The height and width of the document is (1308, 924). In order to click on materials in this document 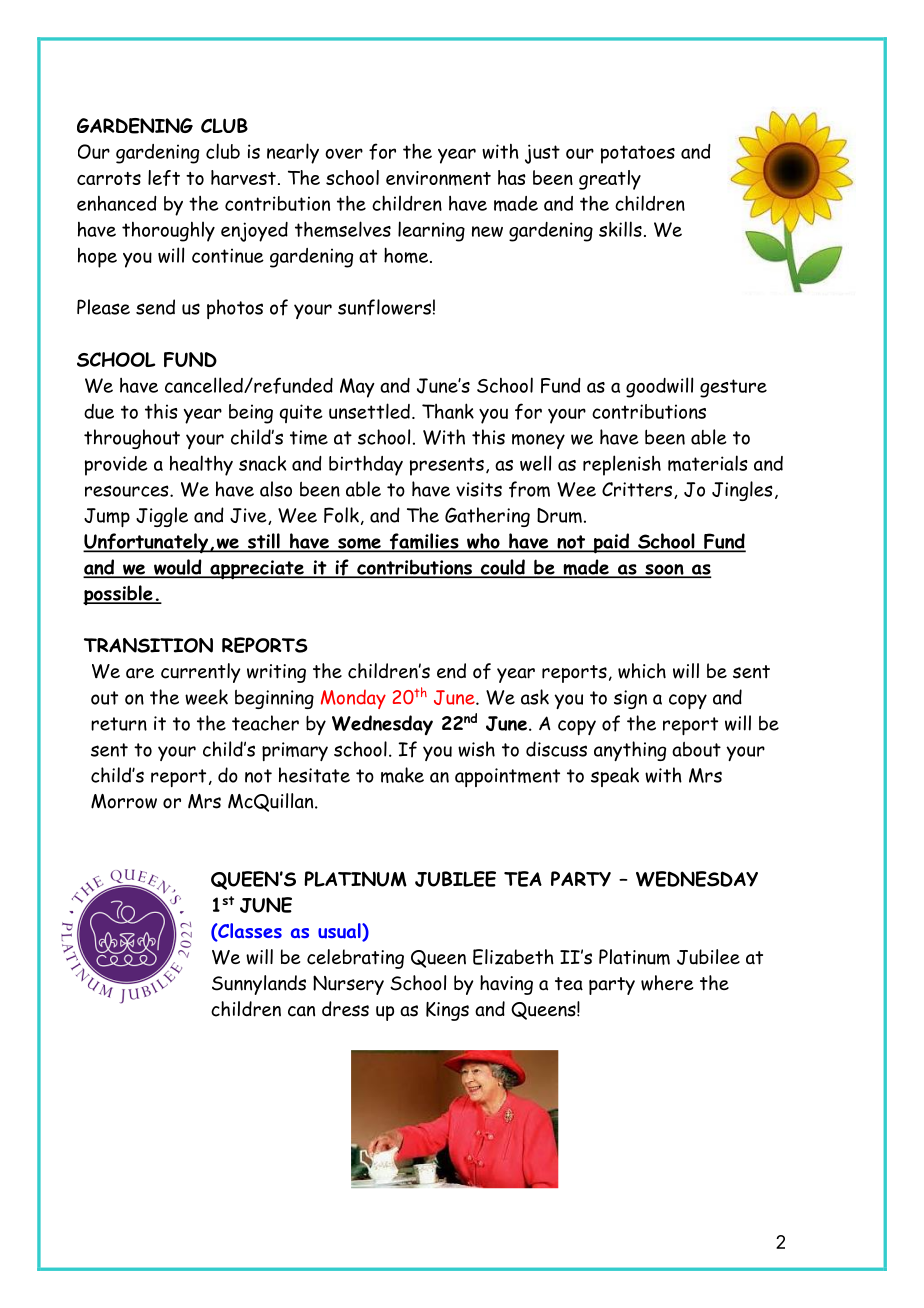, I will do `click(708, 463)`.
